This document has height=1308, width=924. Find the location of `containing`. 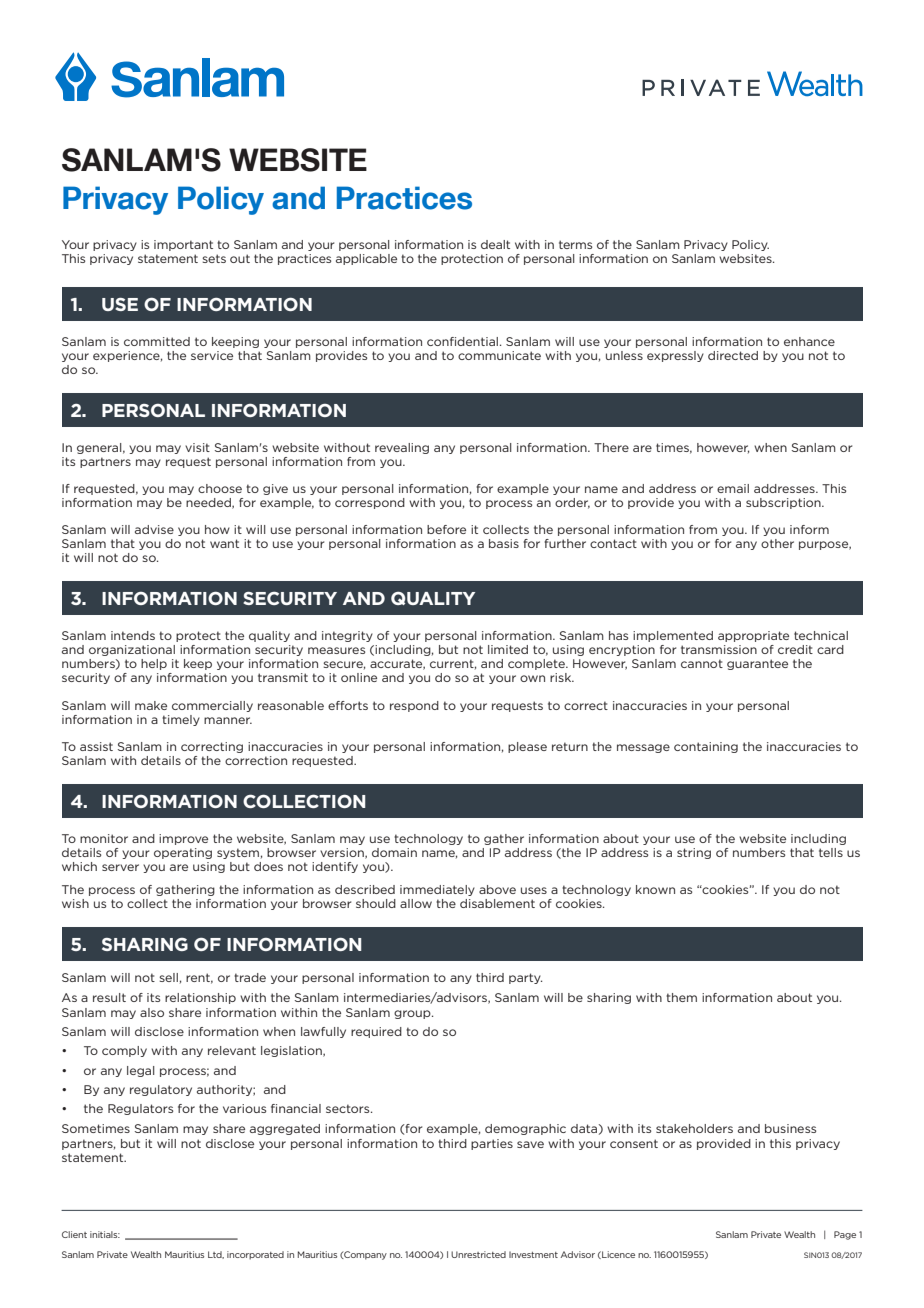

containing is located at coordinates (706, 747).
